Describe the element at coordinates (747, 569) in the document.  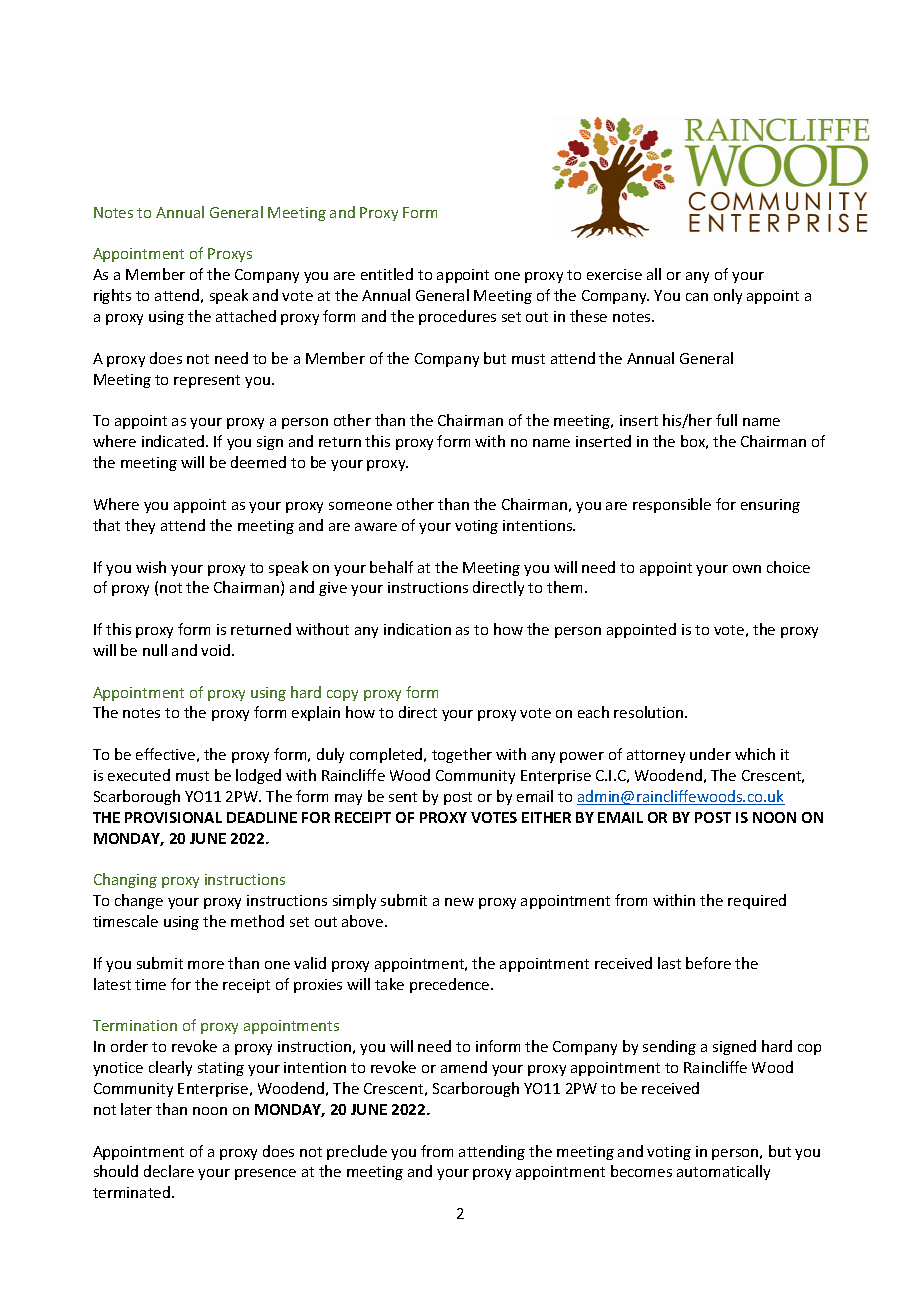
I see `own` at that location.
